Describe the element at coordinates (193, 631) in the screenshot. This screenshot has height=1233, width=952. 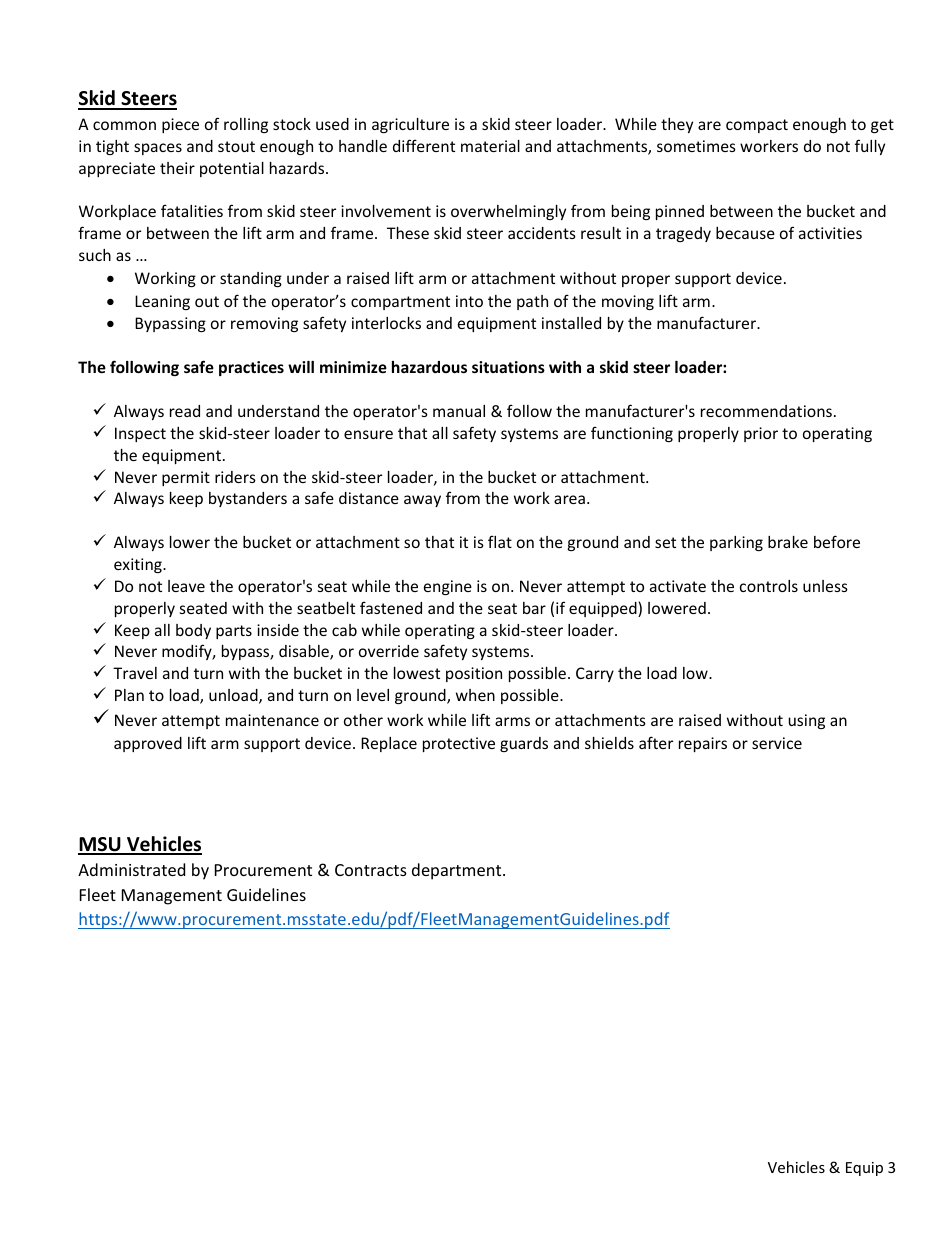
I see `body` at that location.
